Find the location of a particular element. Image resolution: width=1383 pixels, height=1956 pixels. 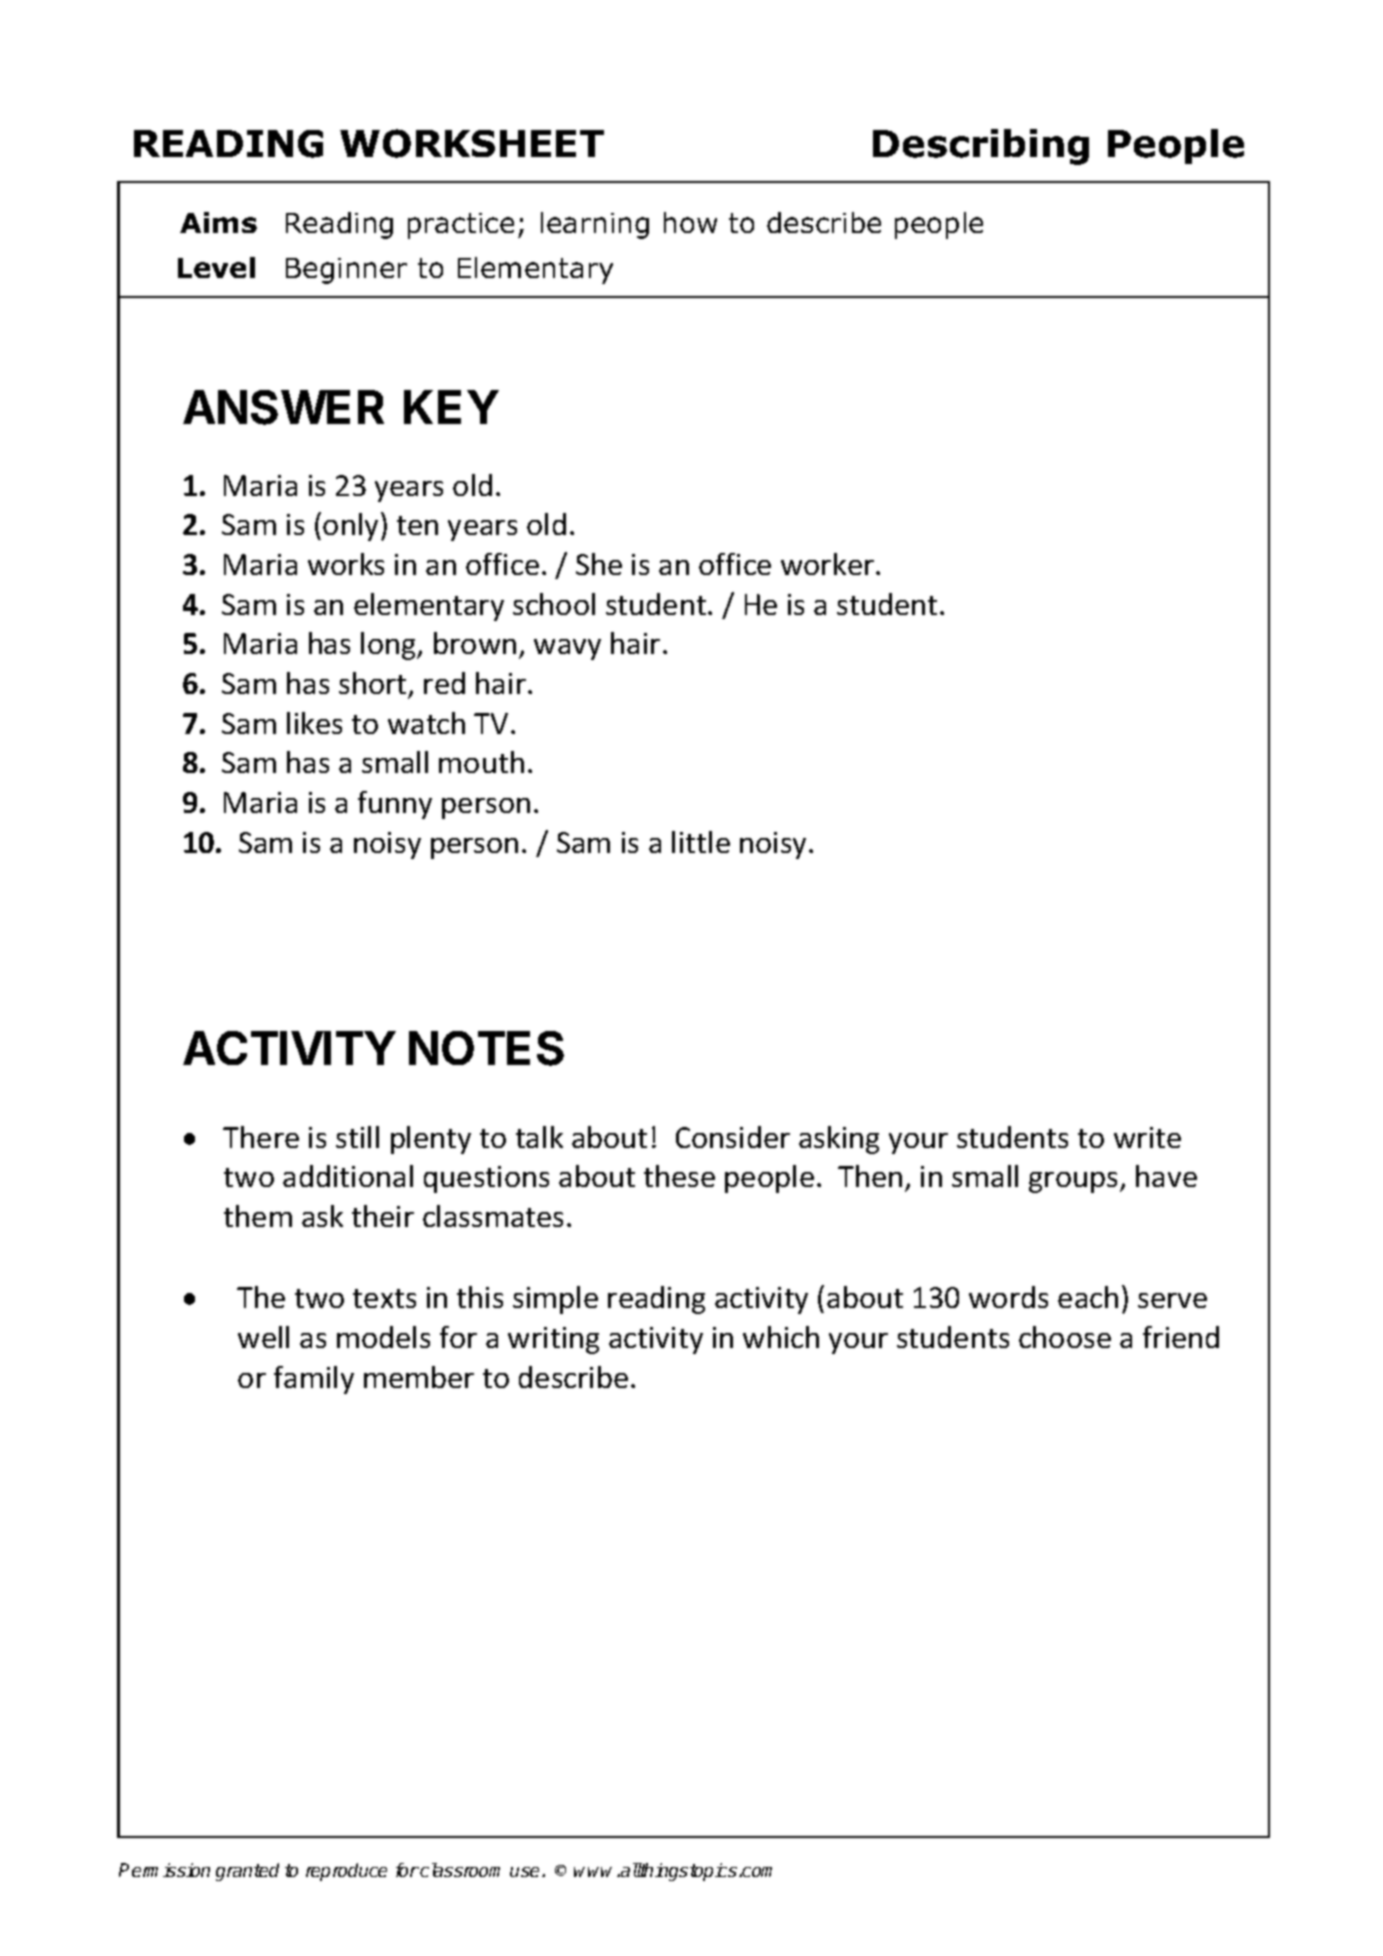

write is located at coordinates (1147, 1137).
